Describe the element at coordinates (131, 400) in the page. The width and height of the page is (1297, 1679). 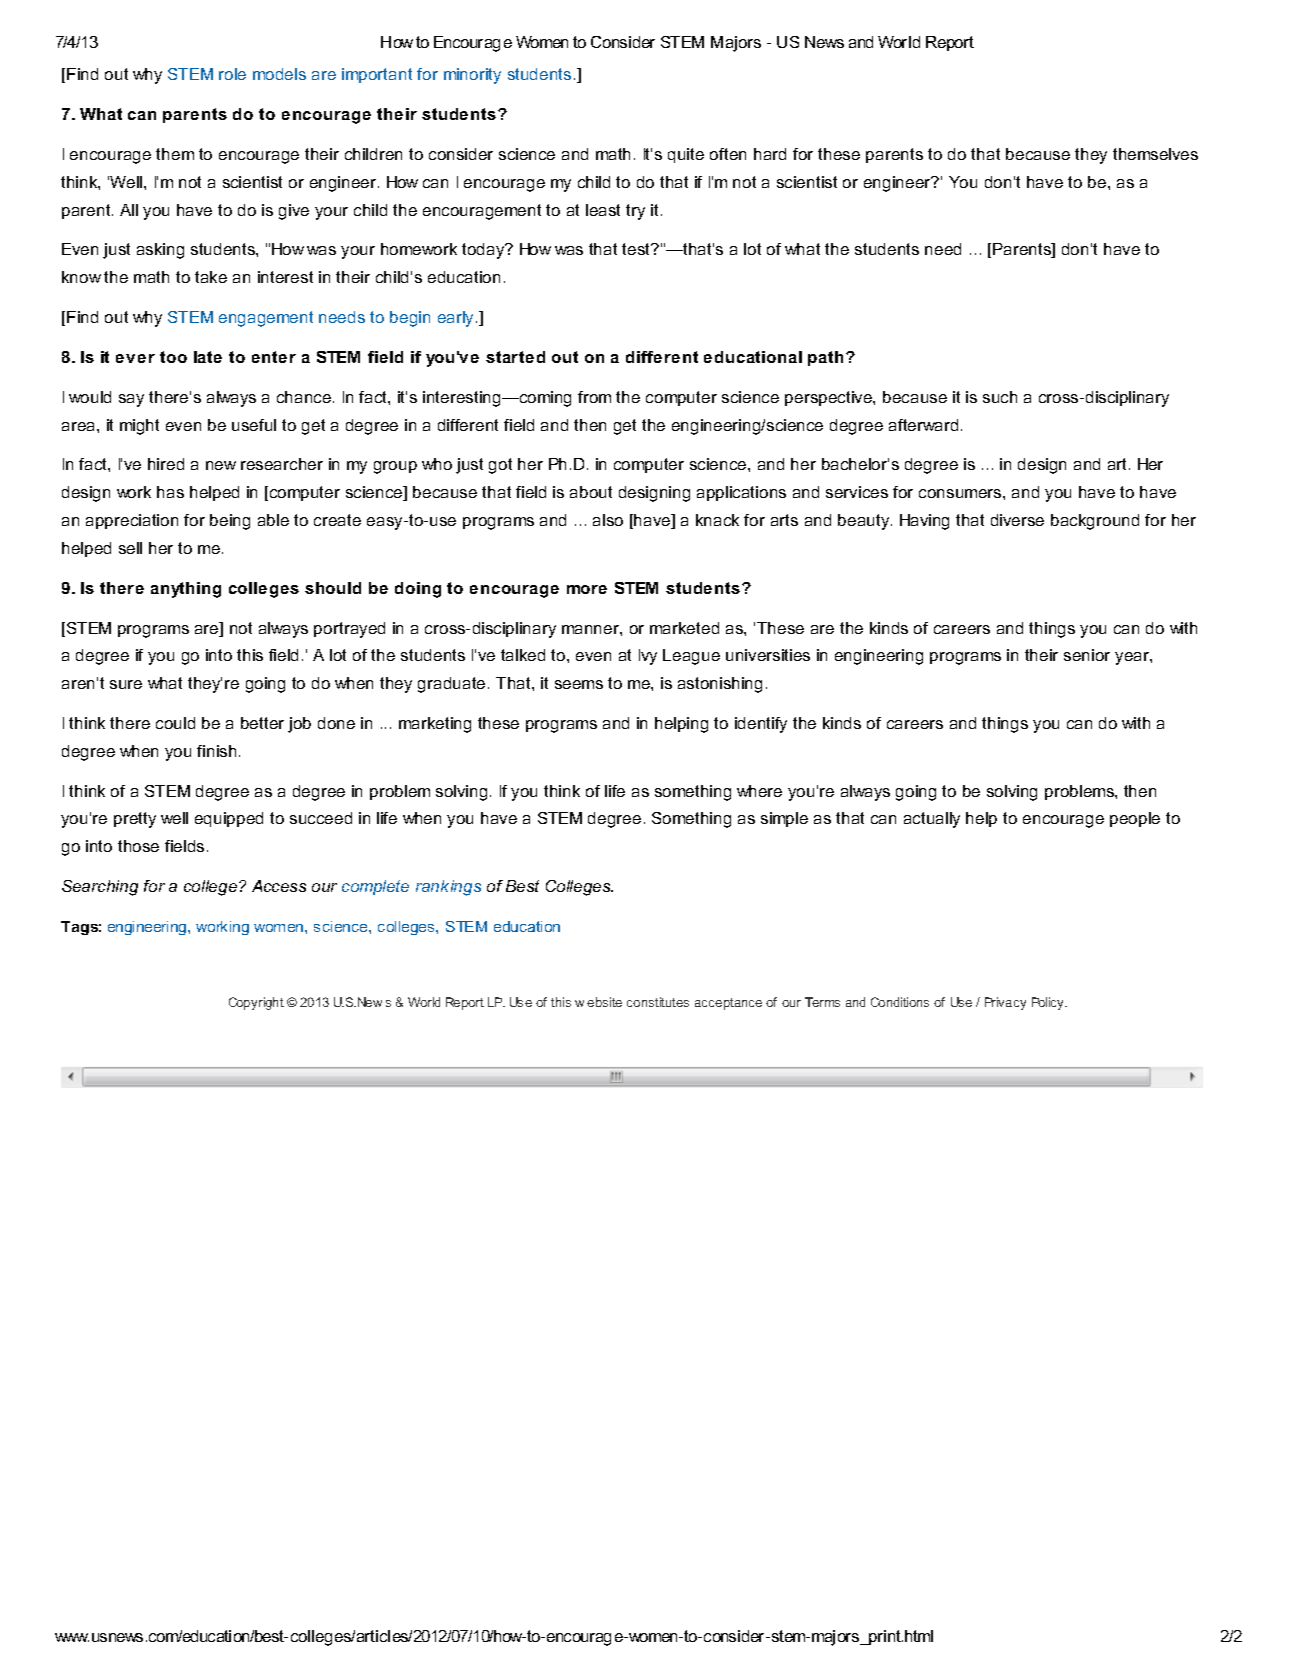
I see `say` at that location.
